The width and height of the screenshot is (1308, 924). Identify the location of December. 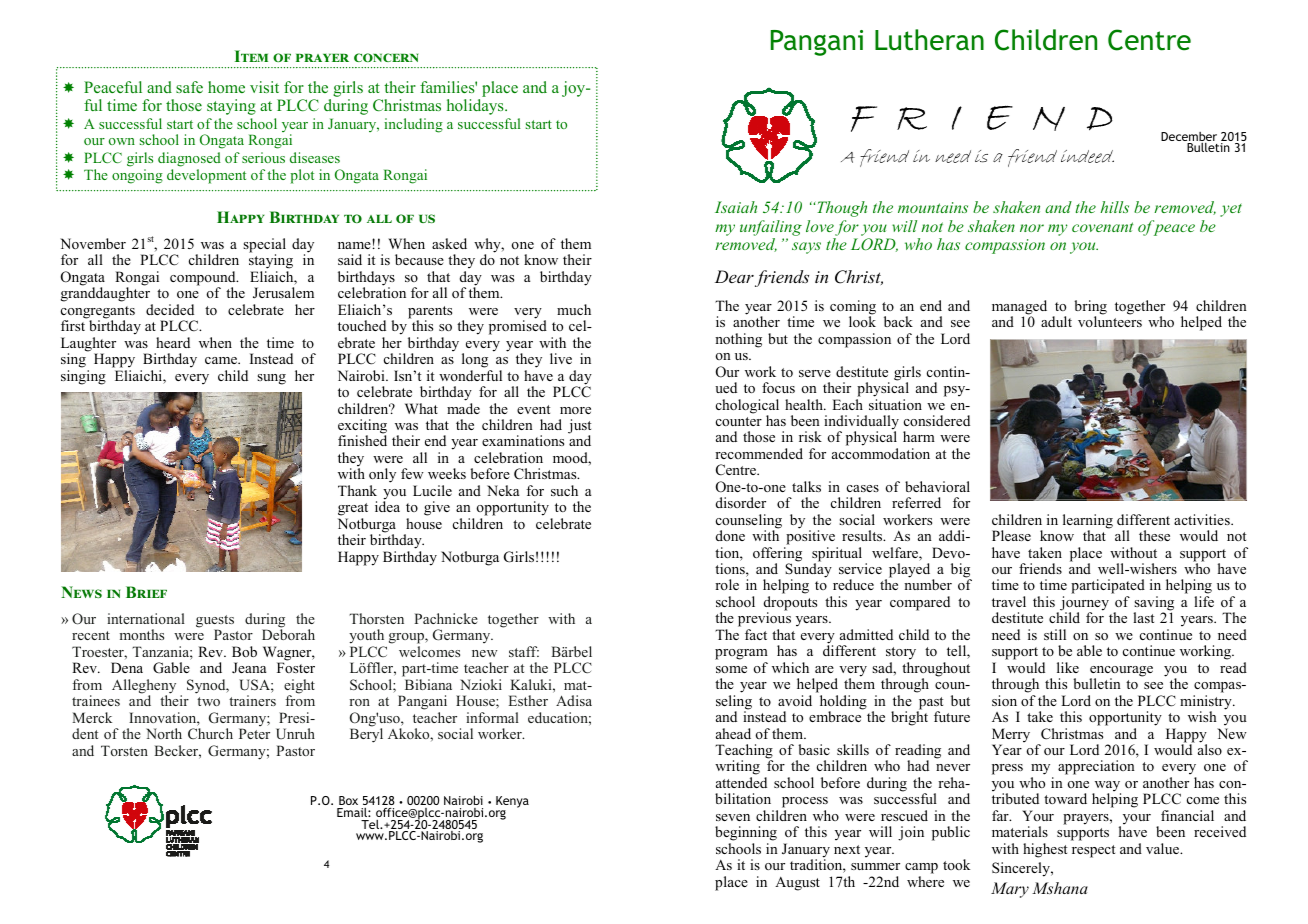
(1189, 138).
